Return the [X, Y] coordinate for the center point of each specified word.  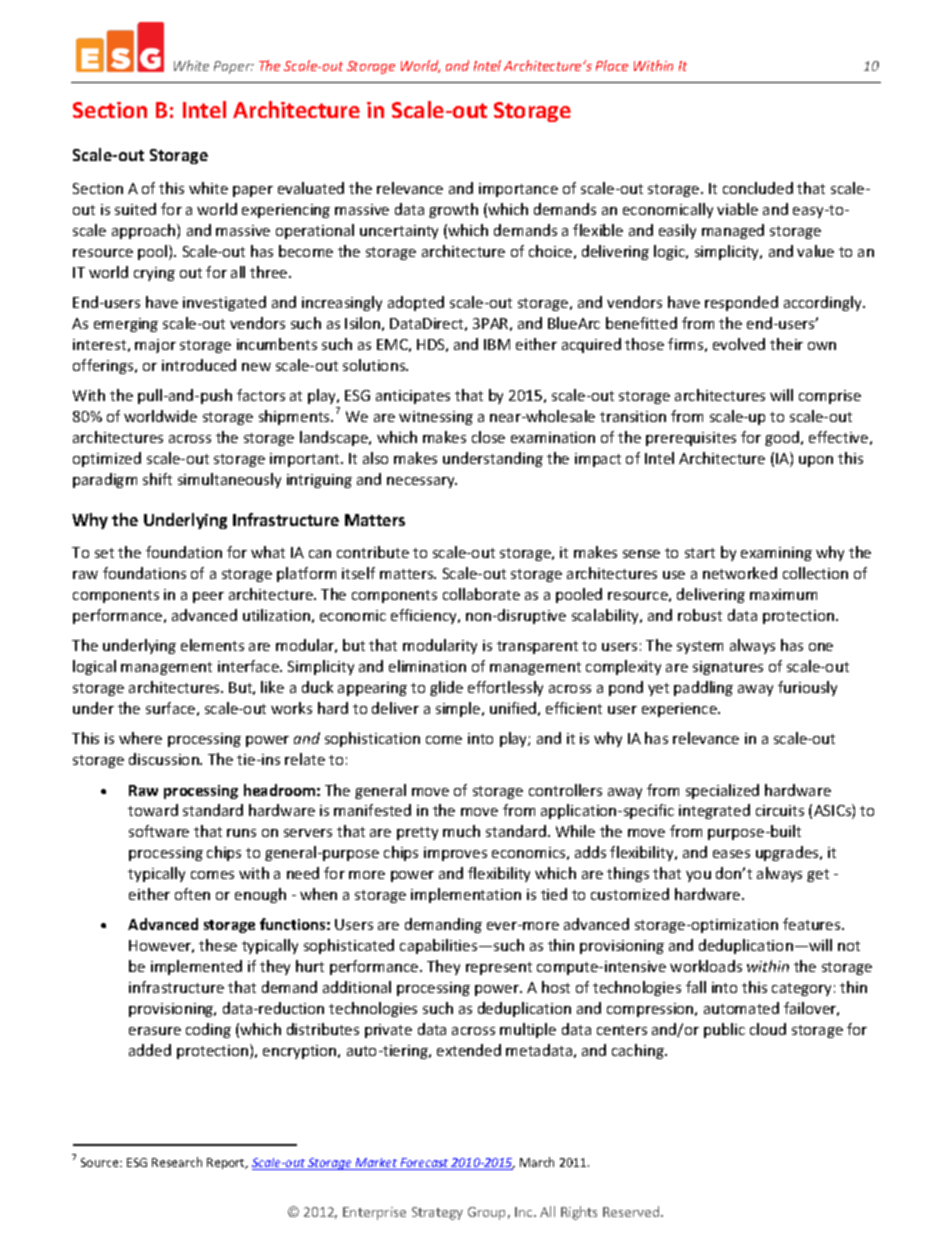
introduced [199, 365]
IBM [497, 344]
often [192, 894]
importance [518, 190]
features [813, 924]
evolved [739, 344]
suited [135, 209]
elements [212, 645]
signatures [728, 668]
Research [177, 1162]
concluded [758, 188]
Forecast [425, 1164]
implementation [466, 895]
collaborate [481, 594]
